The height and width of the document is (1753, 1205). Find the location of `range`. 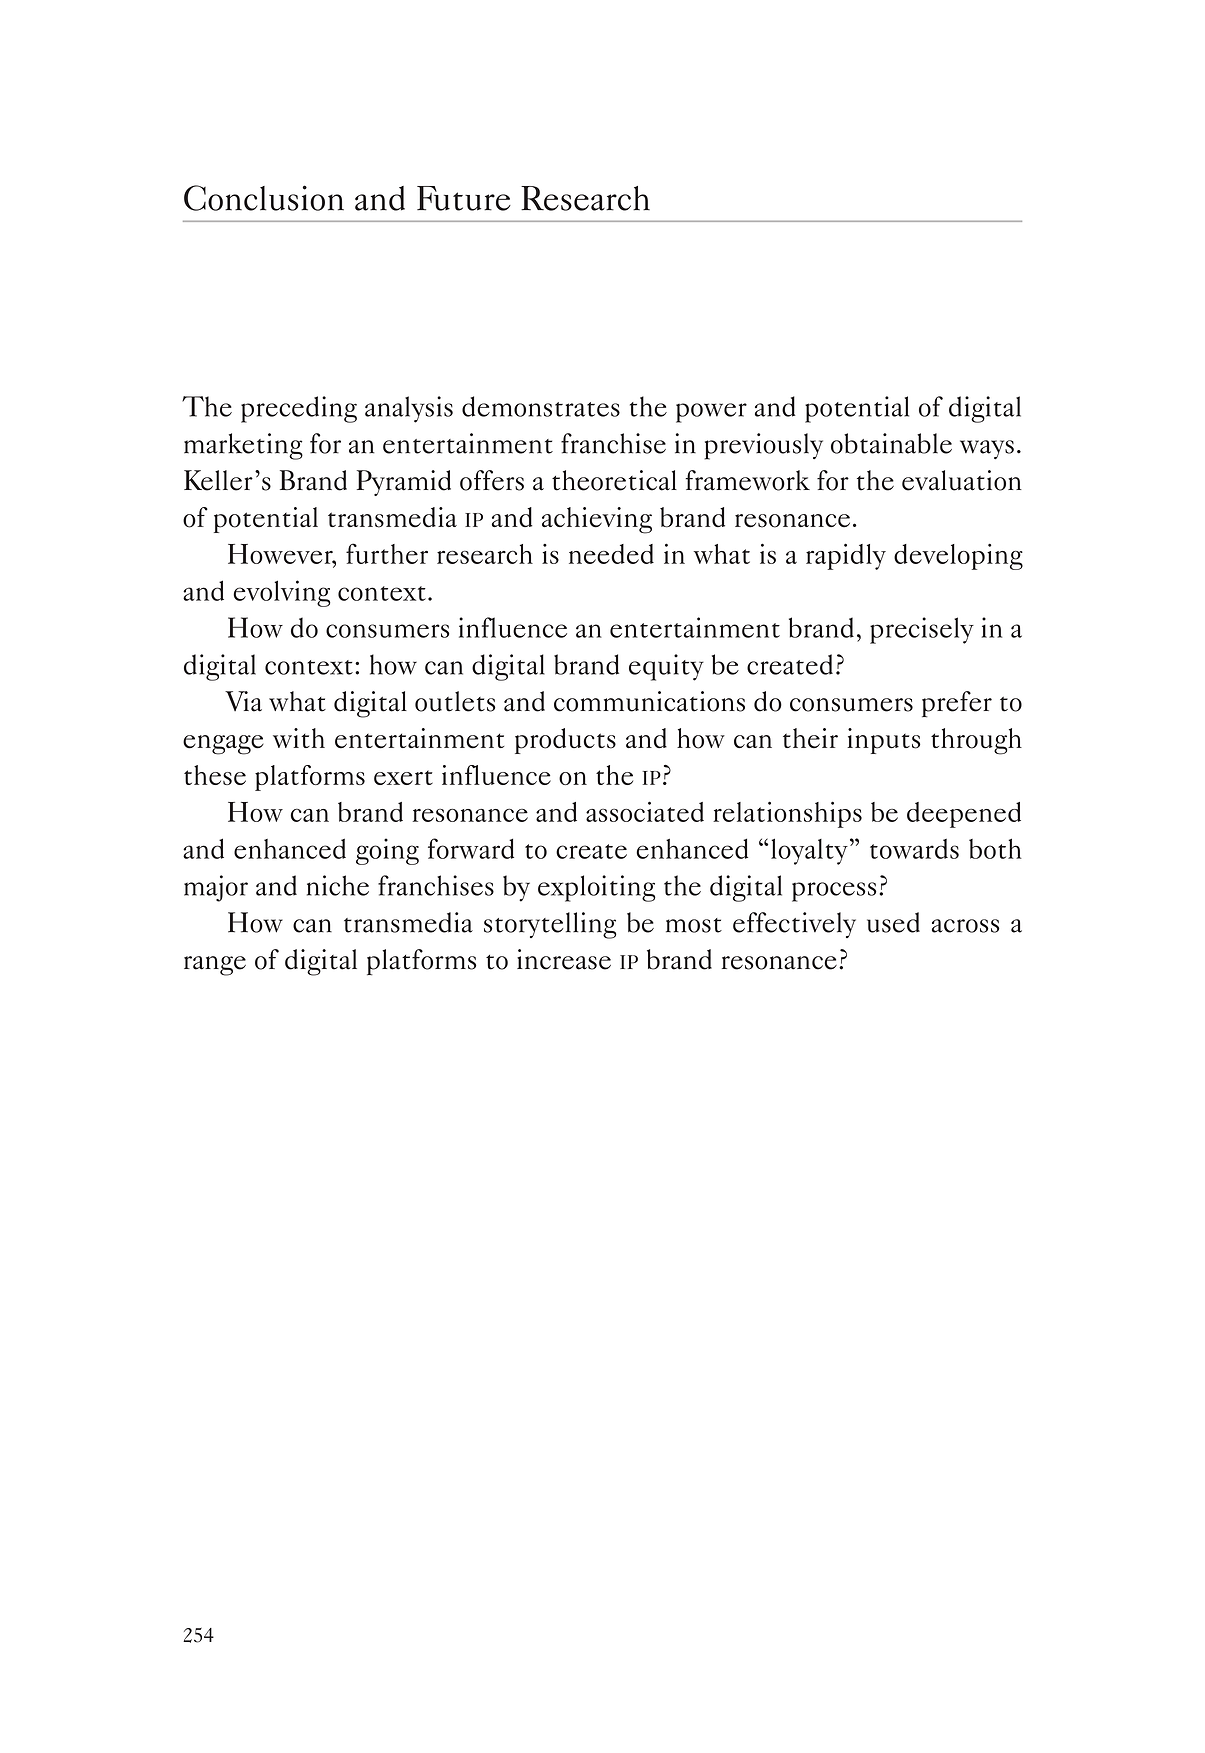

range is located at coordinates (215, 966).
